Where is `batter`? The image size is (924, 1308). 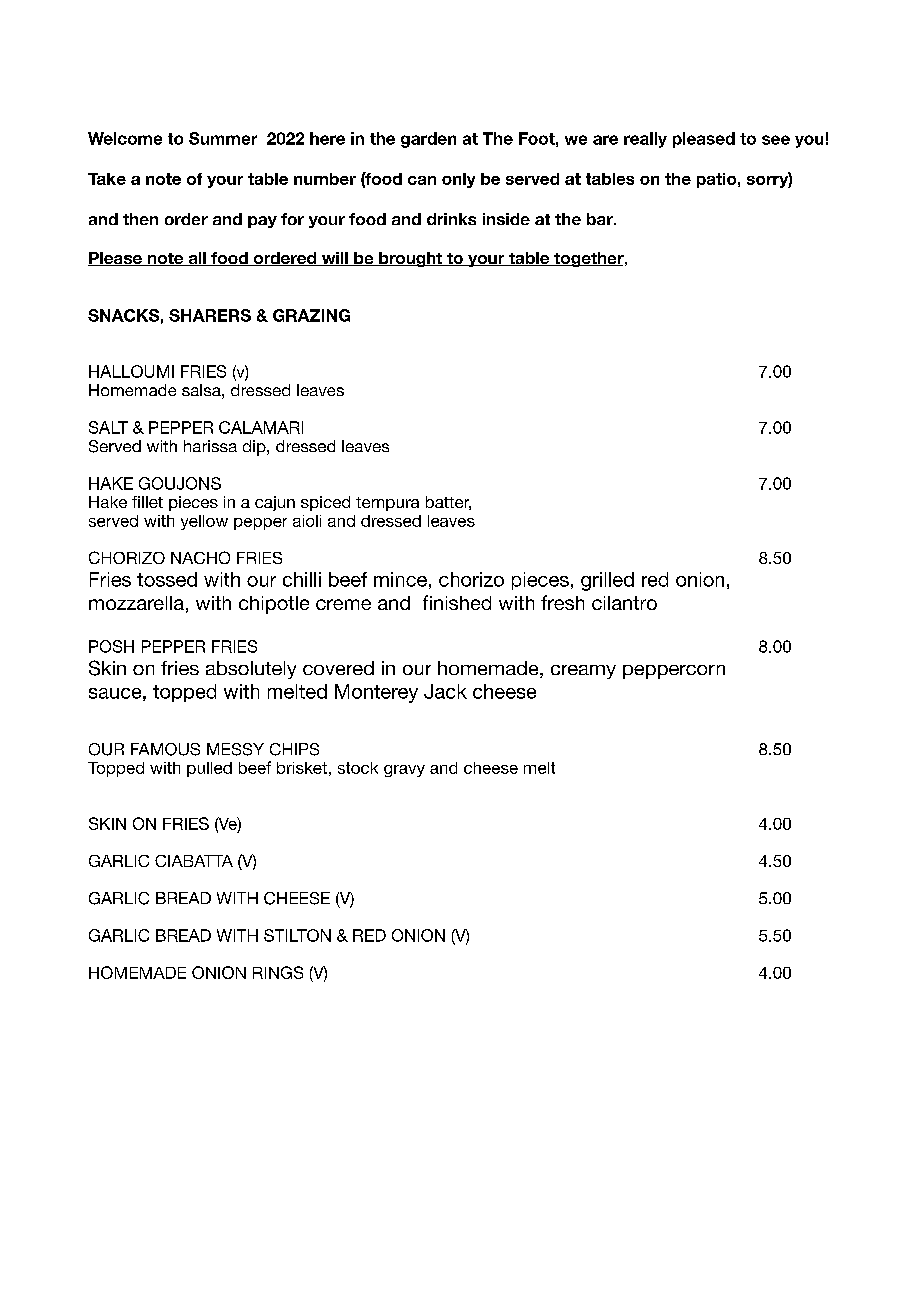
batter is located at coordinates (448, 503).
